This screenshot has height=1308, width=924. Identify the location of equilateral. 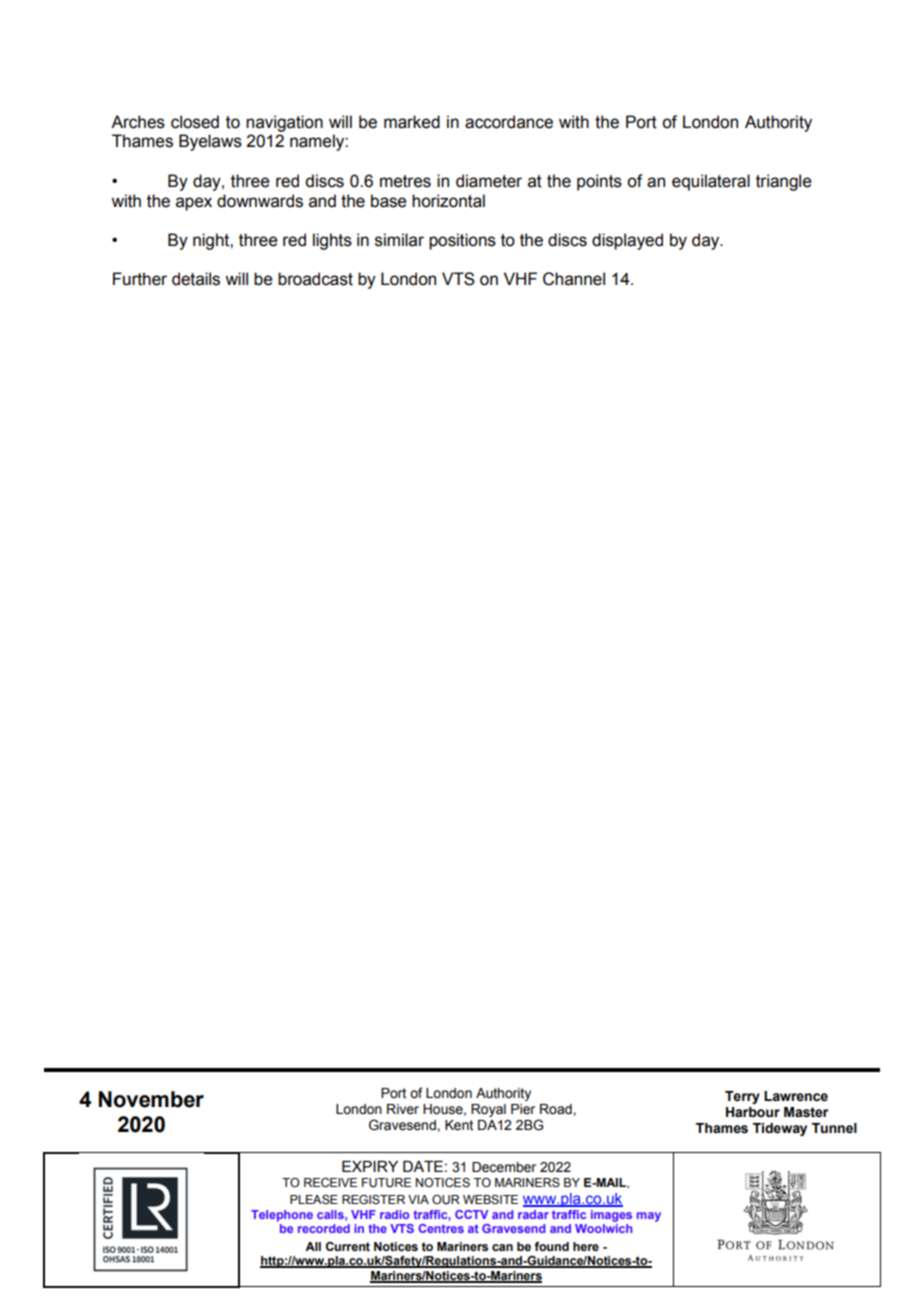
(711, 182).
